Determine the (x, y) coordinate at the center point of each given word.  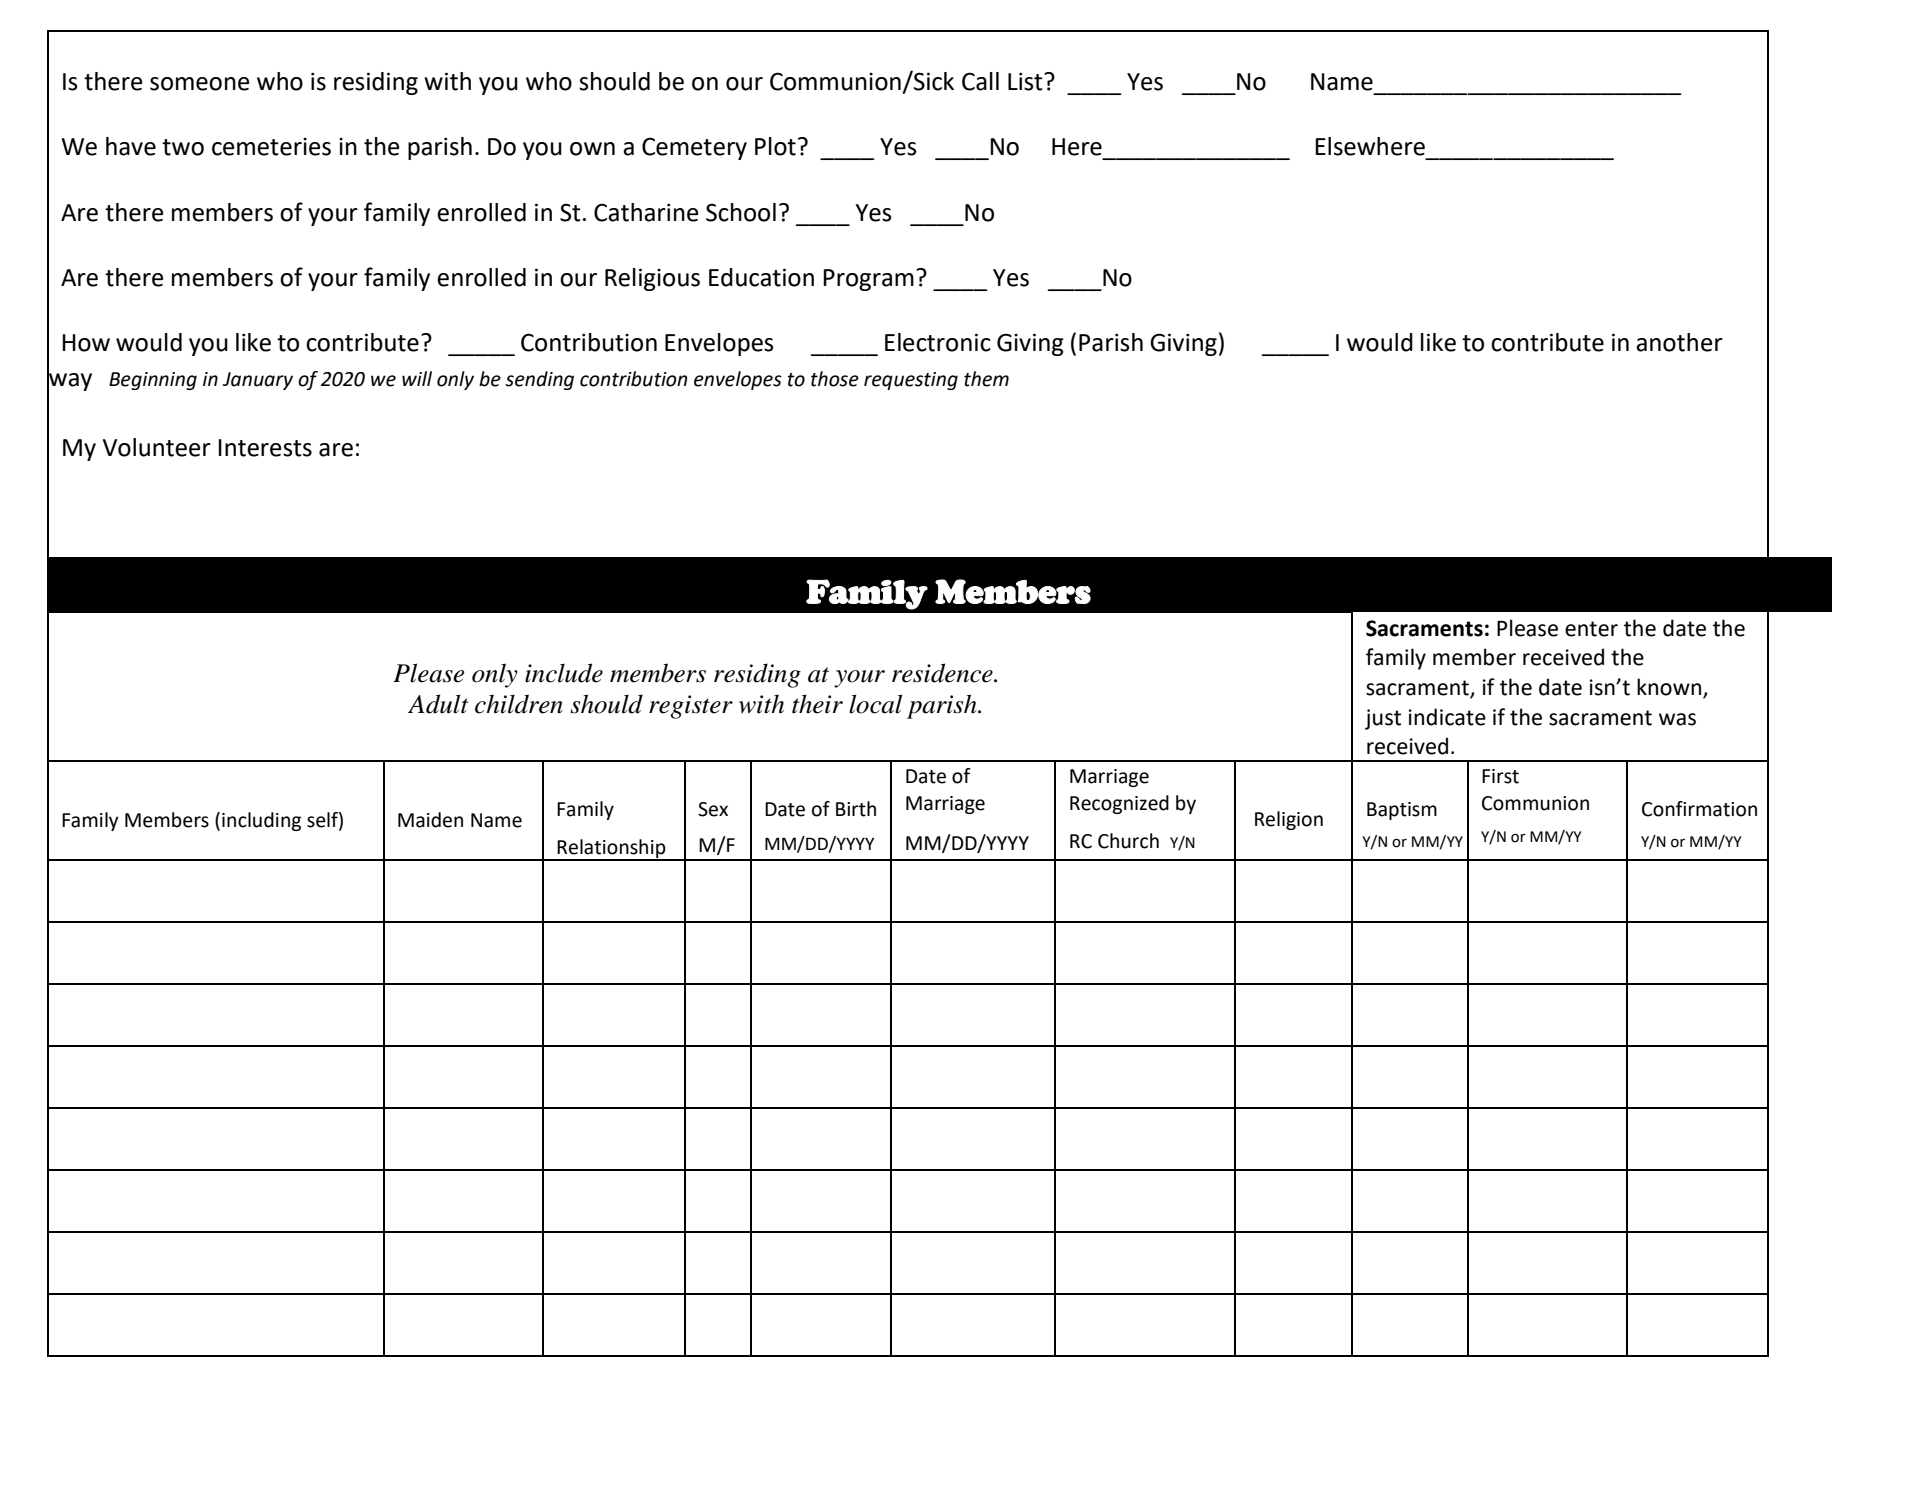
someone (199, 84)
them (986, 379)
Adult (438, 704)
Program (868, 280)
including (261, 821)
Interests (265, 448)
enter (1591, 629)
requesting (911, 381)
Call (980, 81)
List (1026, 81)
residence (943, 673)
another (1679, 342)
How (86, 343)
